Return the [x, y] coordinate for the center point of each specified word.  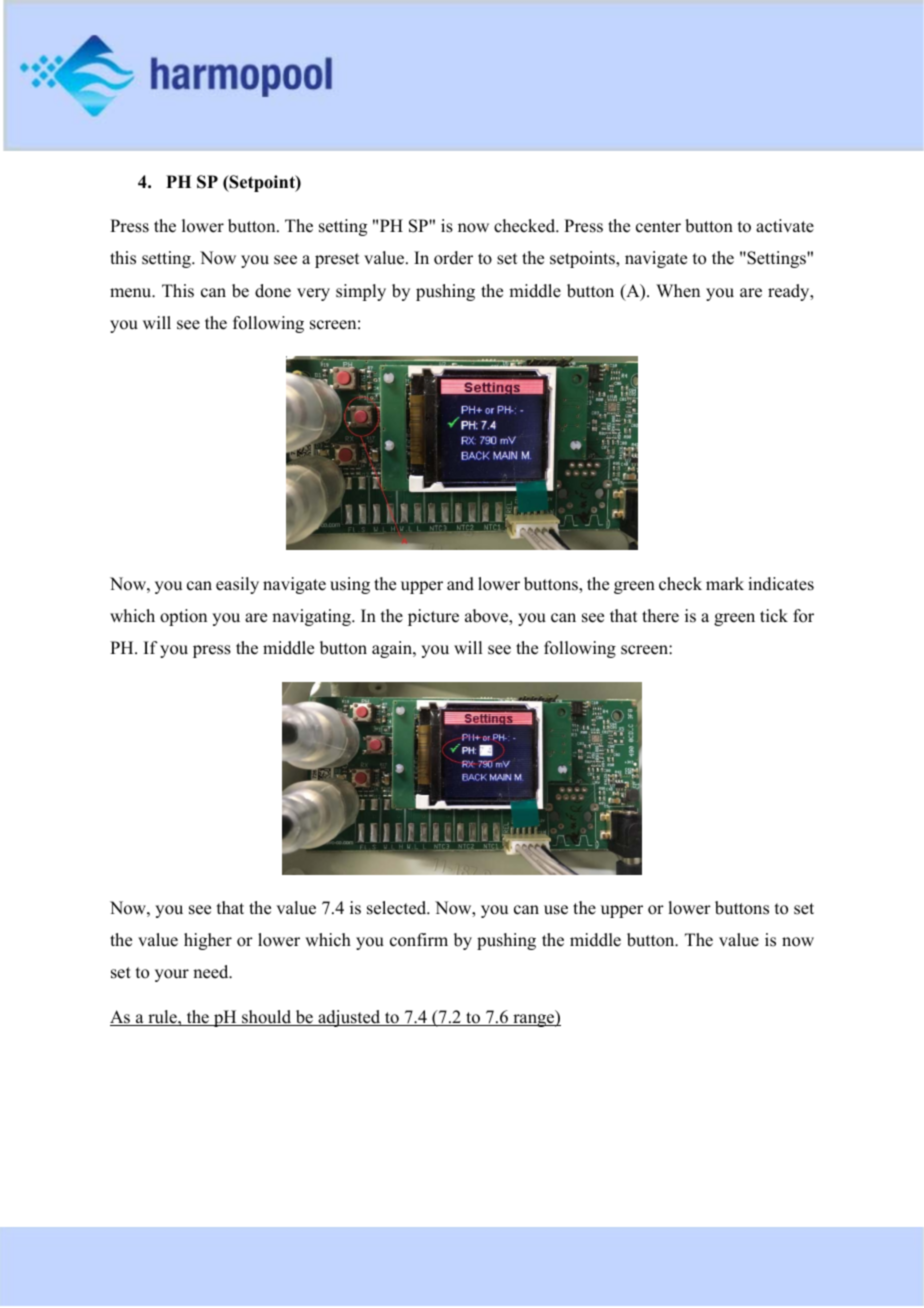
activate [785, 226]
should [267, 1018]
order [453, 258]
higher [208, 941]
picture [433, 617]
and [460, 584]
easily [237, 585]
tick [774, 616]
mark [725, 583]
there [660, 616]
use [556, 910]
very [313, 294]
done [273, 291]
